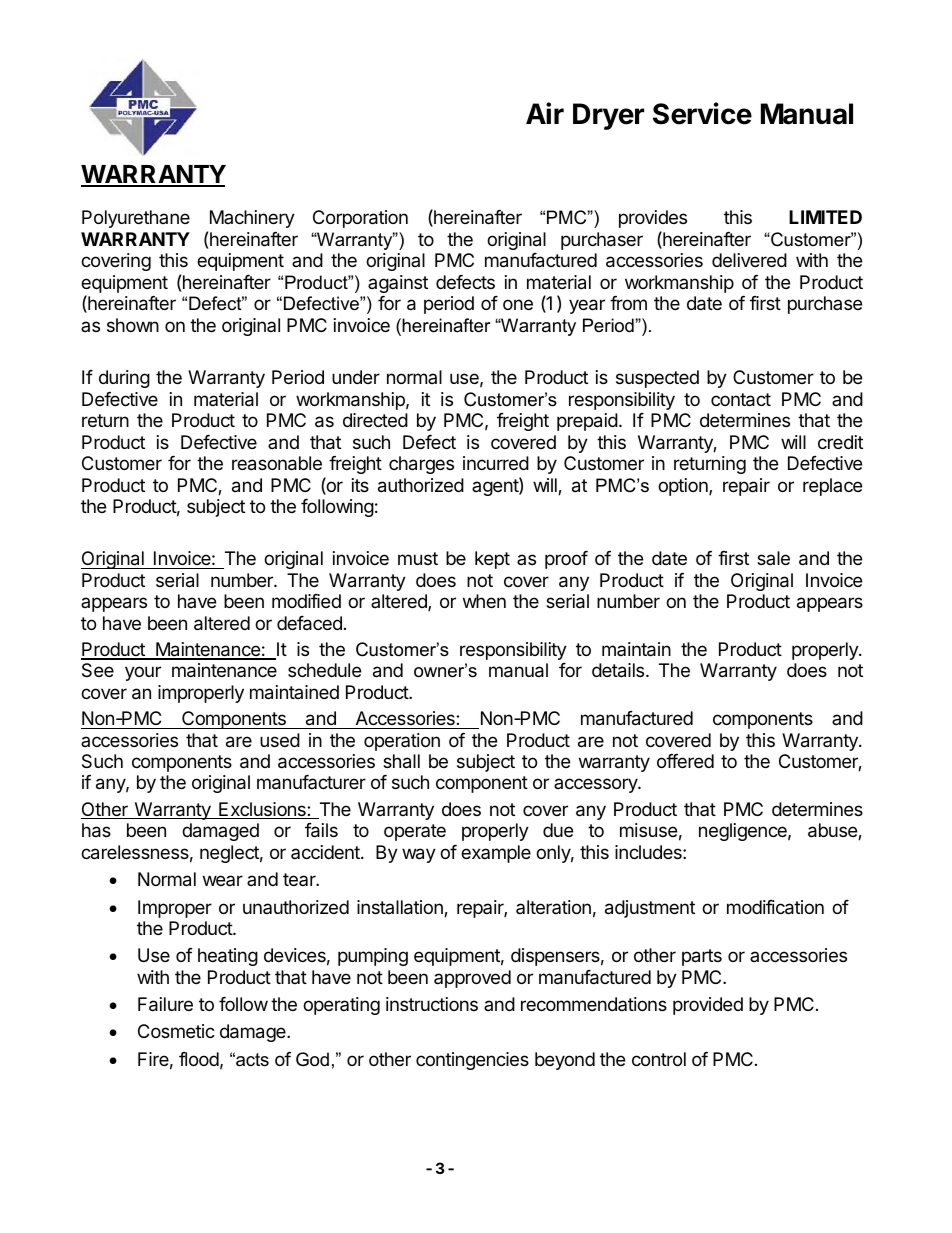  I want to click on sale, so click(773, 558).
